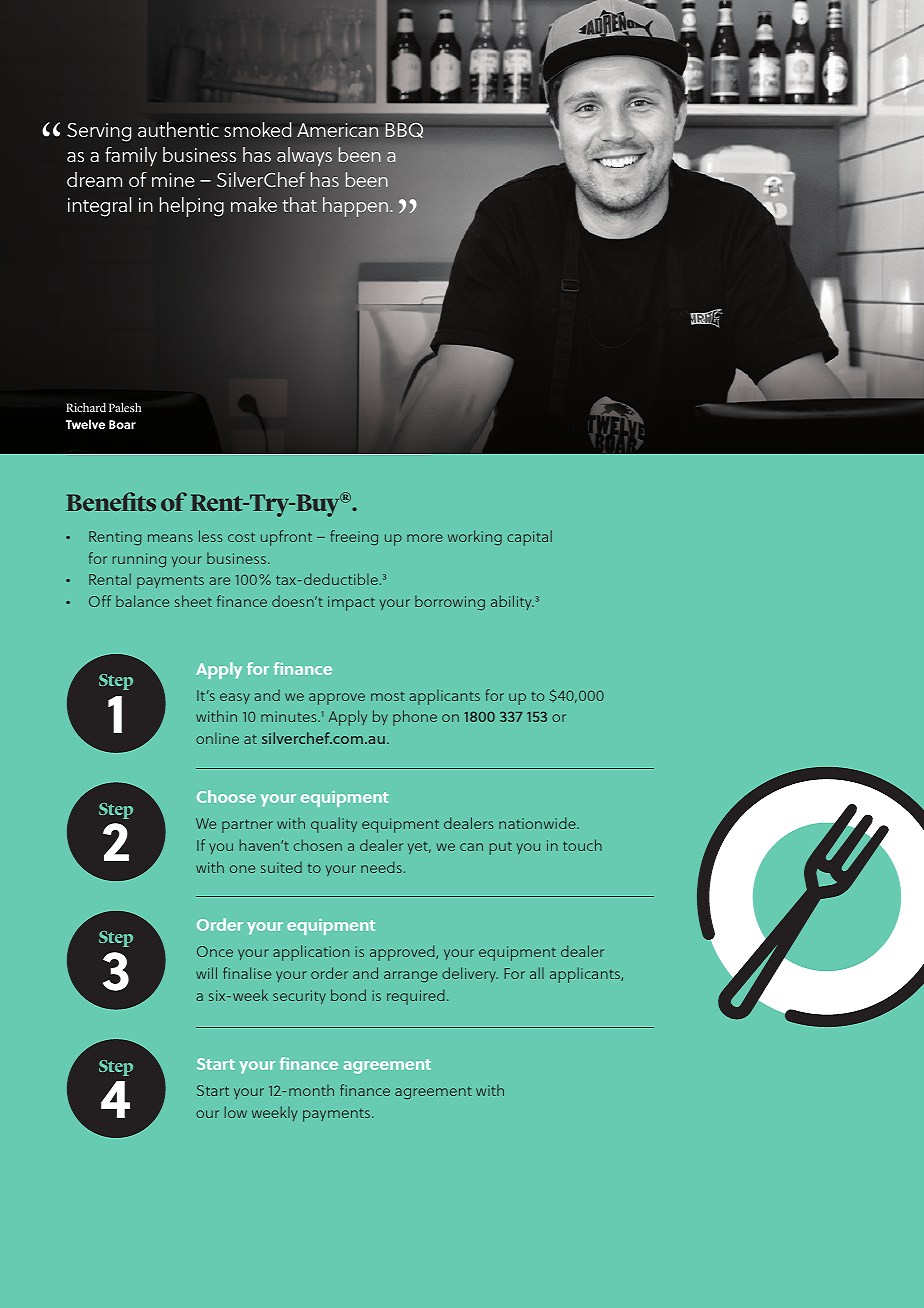 Image resolution: width=924 pixels, height=1308 pixels. I want to click on impact, so click(351, 603).
